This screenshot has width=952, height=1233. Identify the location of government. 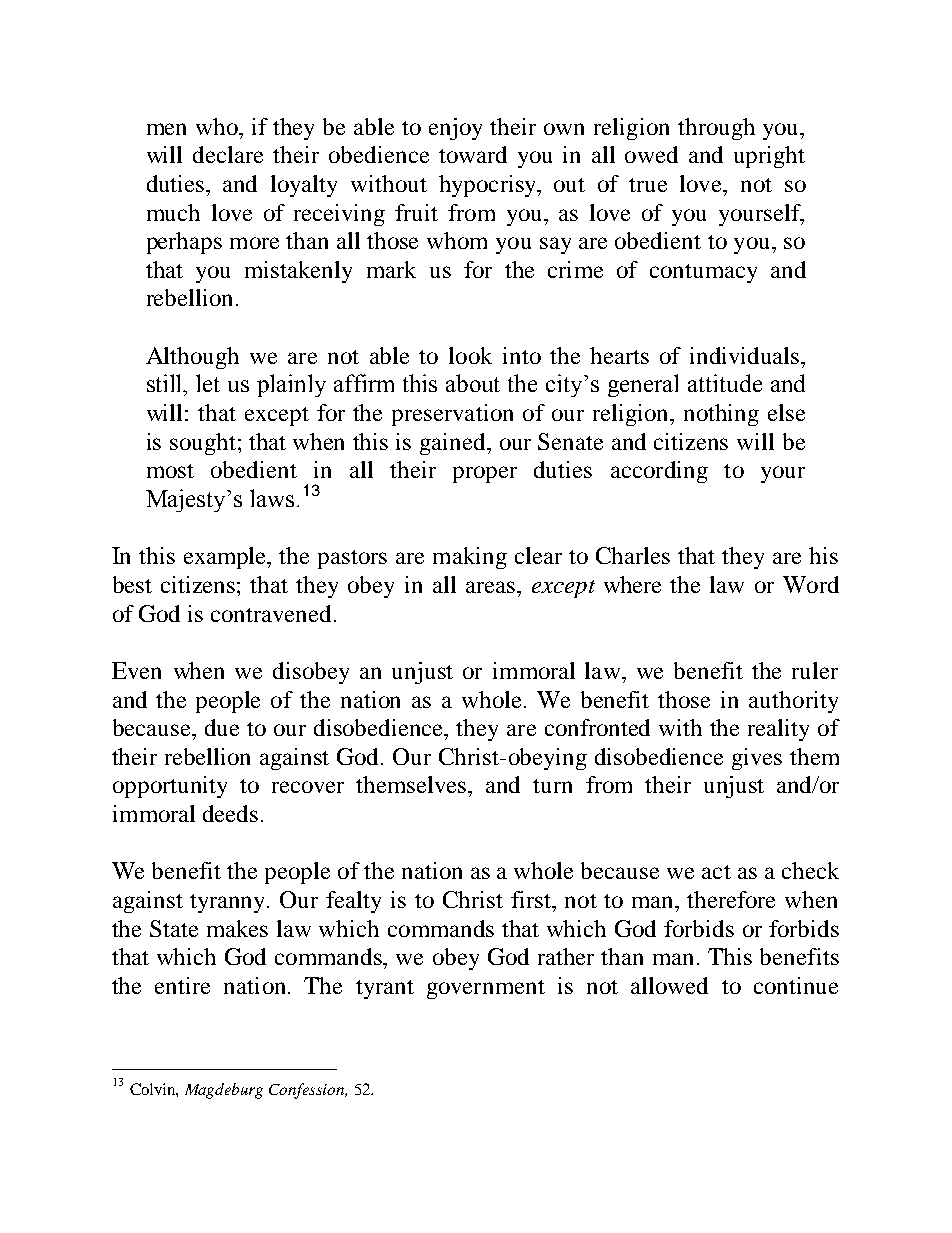
(486, 989).
